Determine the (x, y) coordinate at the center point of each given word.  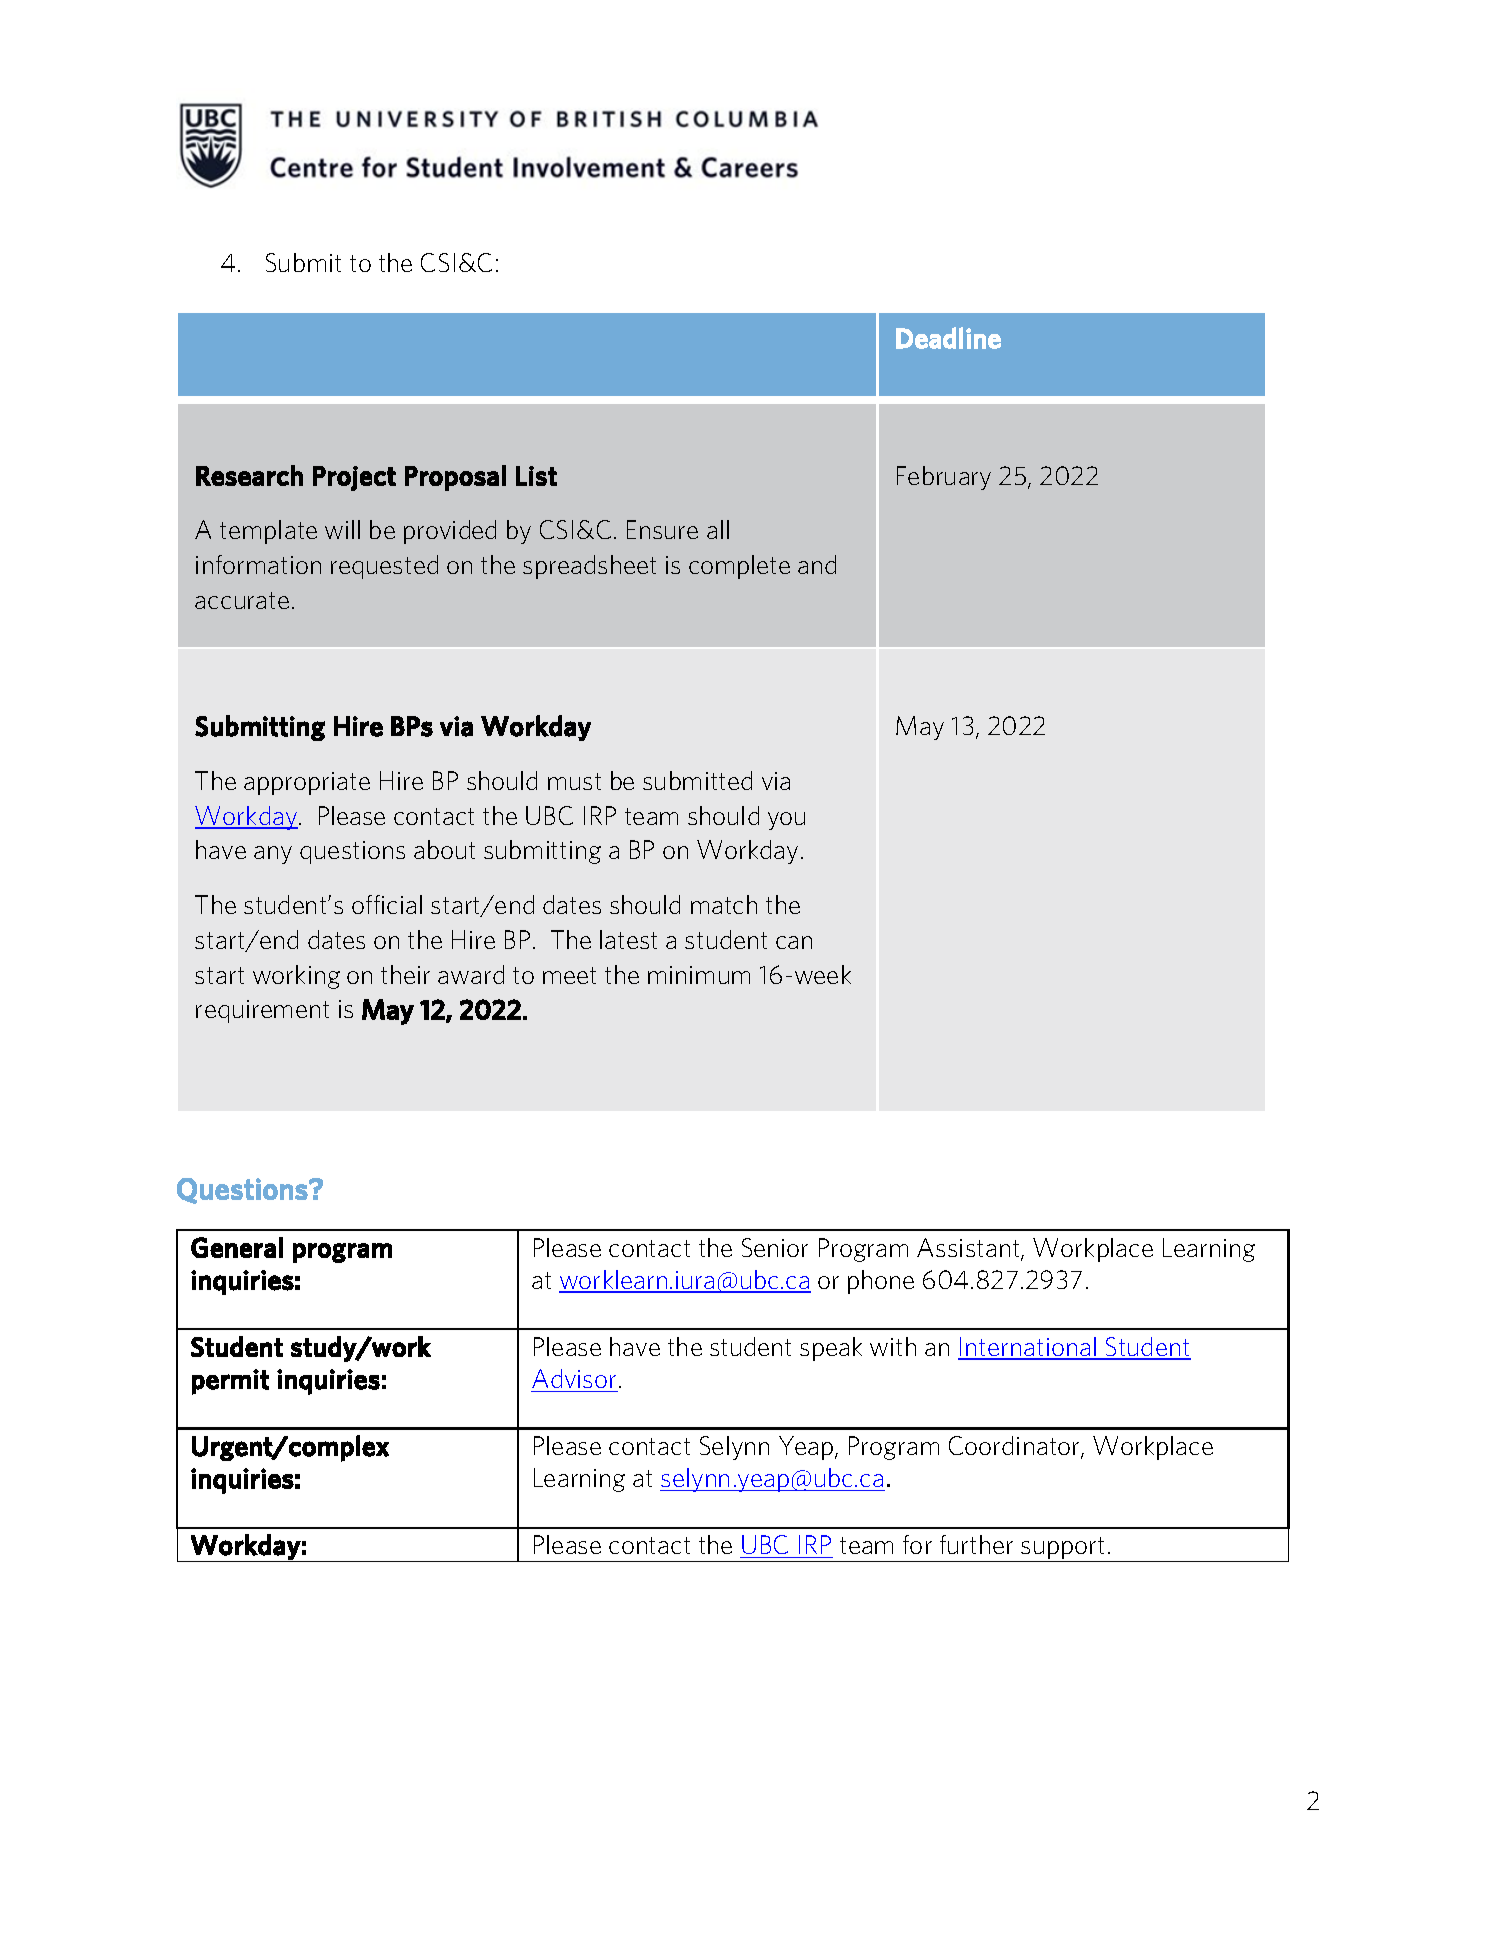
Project (354, 478)
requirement (262, 1011)
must (574, 781)
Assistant (969, 1249)
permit (230, 1382)
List (536, 476)
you (786, 821)
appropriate (307, 783)
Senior (775, 1247)
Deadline (948, 338)
